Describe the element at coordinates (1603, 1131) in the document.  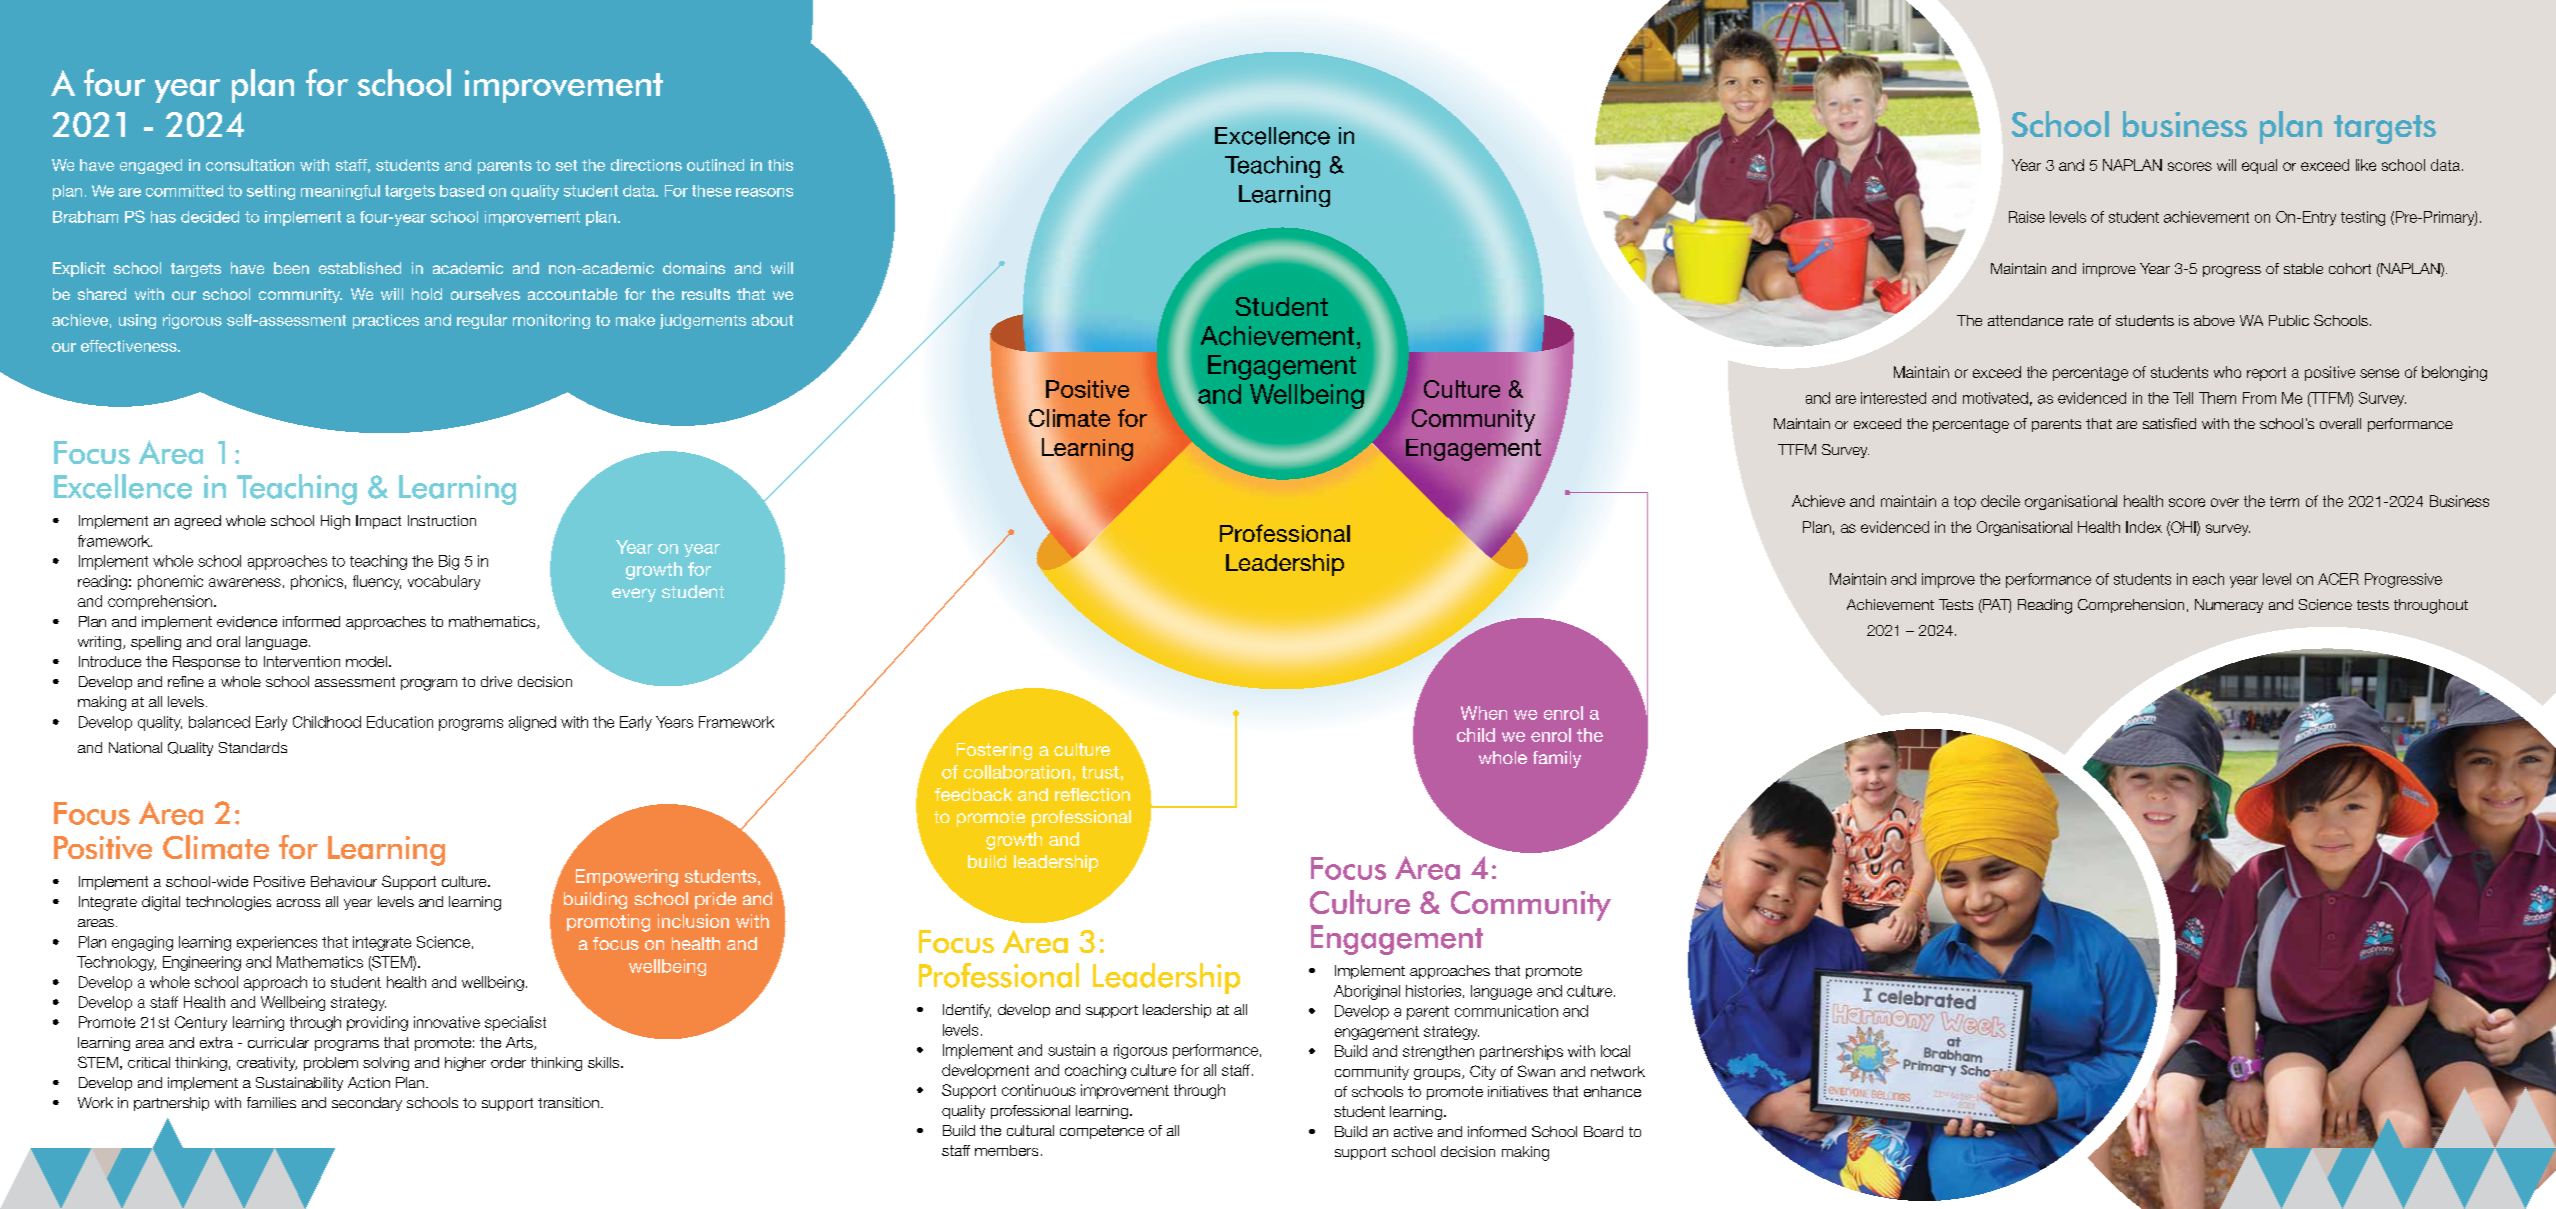
I see `Board` at that location.
